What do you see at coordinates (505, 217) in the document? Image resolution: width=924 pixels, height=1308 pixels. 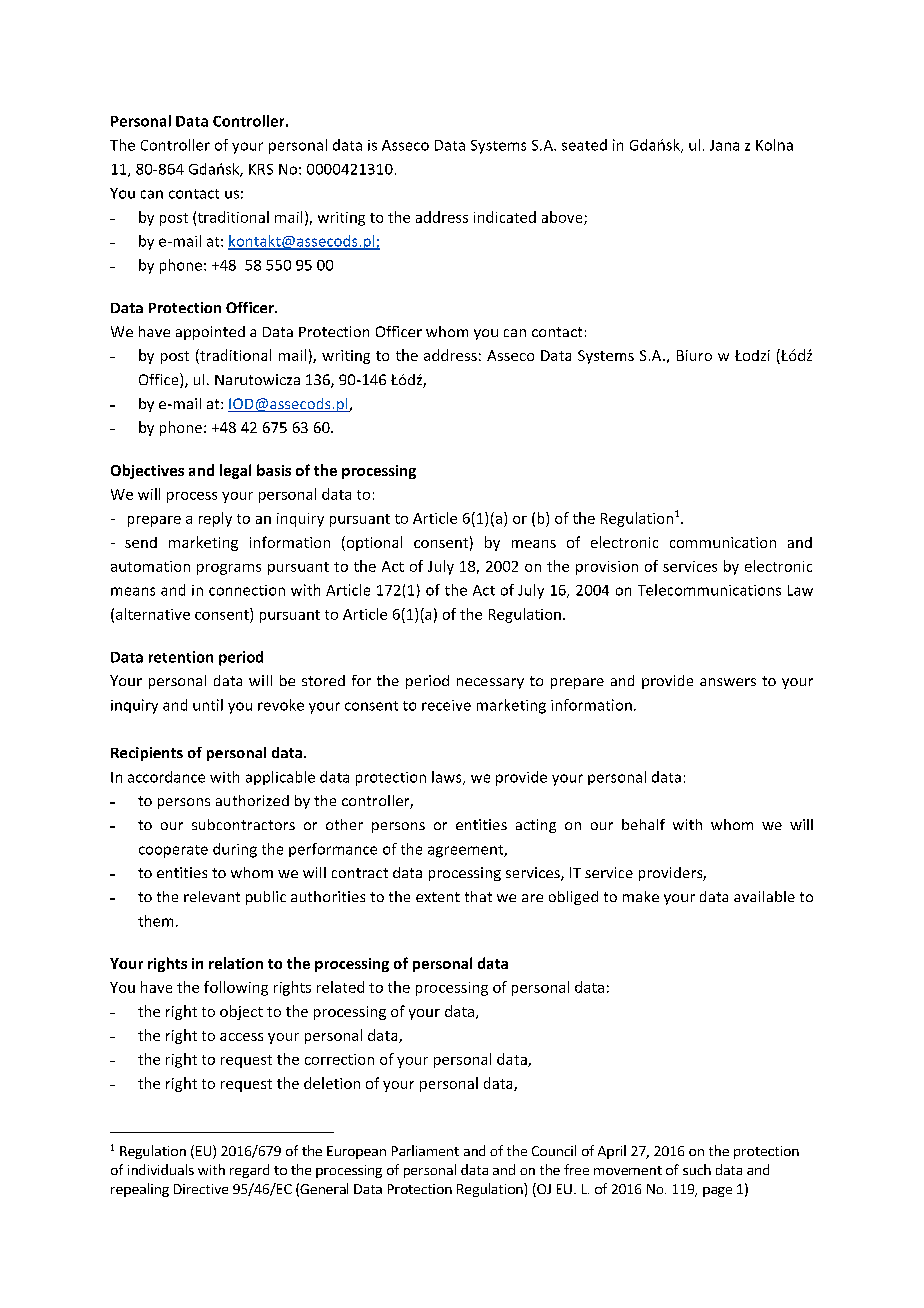 I see `indicated` at bounding box center [505, 217].
